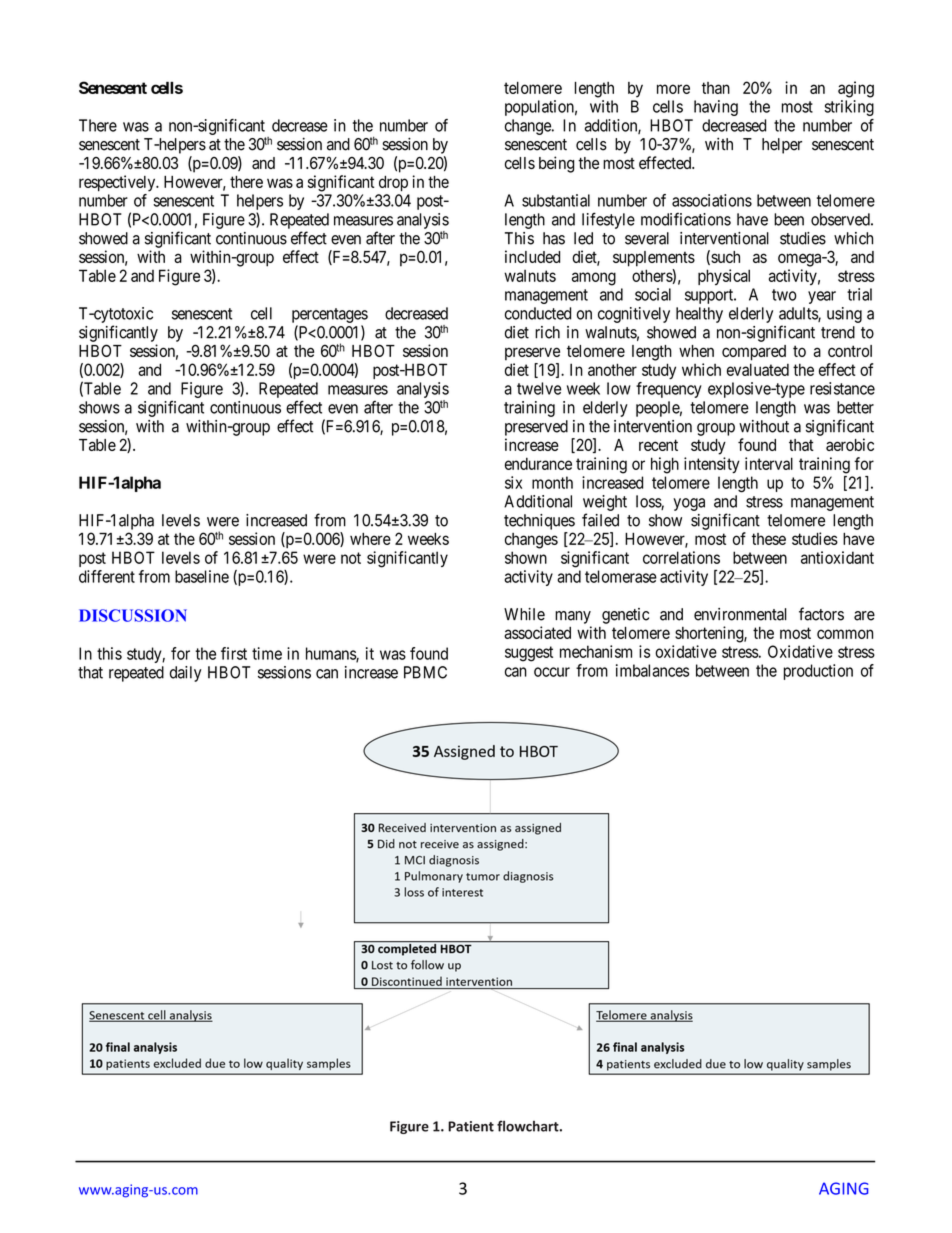 The height and width of the page is (1233, 952). What do you see at coordinates (552, 672) in the page?
I see `occur` at bounding box center [552, 672].
